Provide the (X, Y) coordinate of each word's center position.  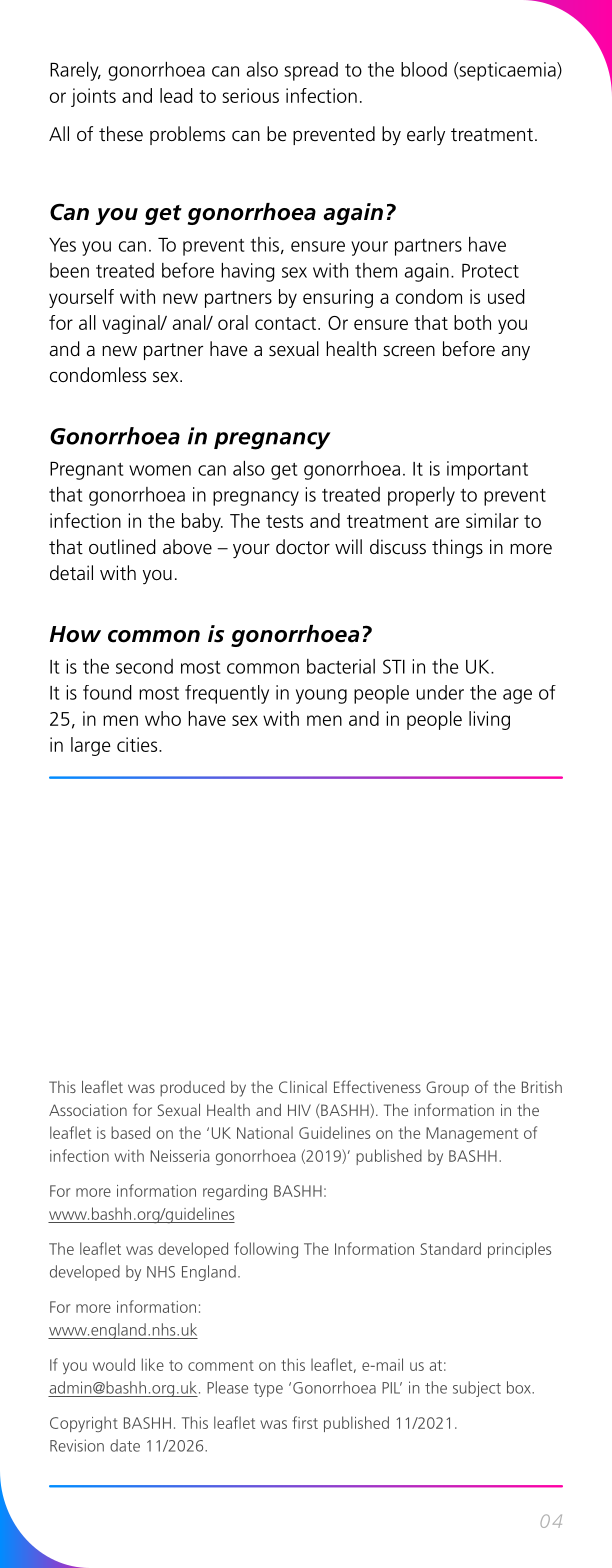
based (130, 1132)
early (426, 136)
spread (311, 71)
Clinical (303, 1087)
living (489, 720)
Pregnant (86, 471)
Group (447, 1089)
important (487, 470)
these (121, 134)
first (305, 1422)
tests (284, 521)
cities (138, 744)
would (114, 1364)
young (321, 696)
